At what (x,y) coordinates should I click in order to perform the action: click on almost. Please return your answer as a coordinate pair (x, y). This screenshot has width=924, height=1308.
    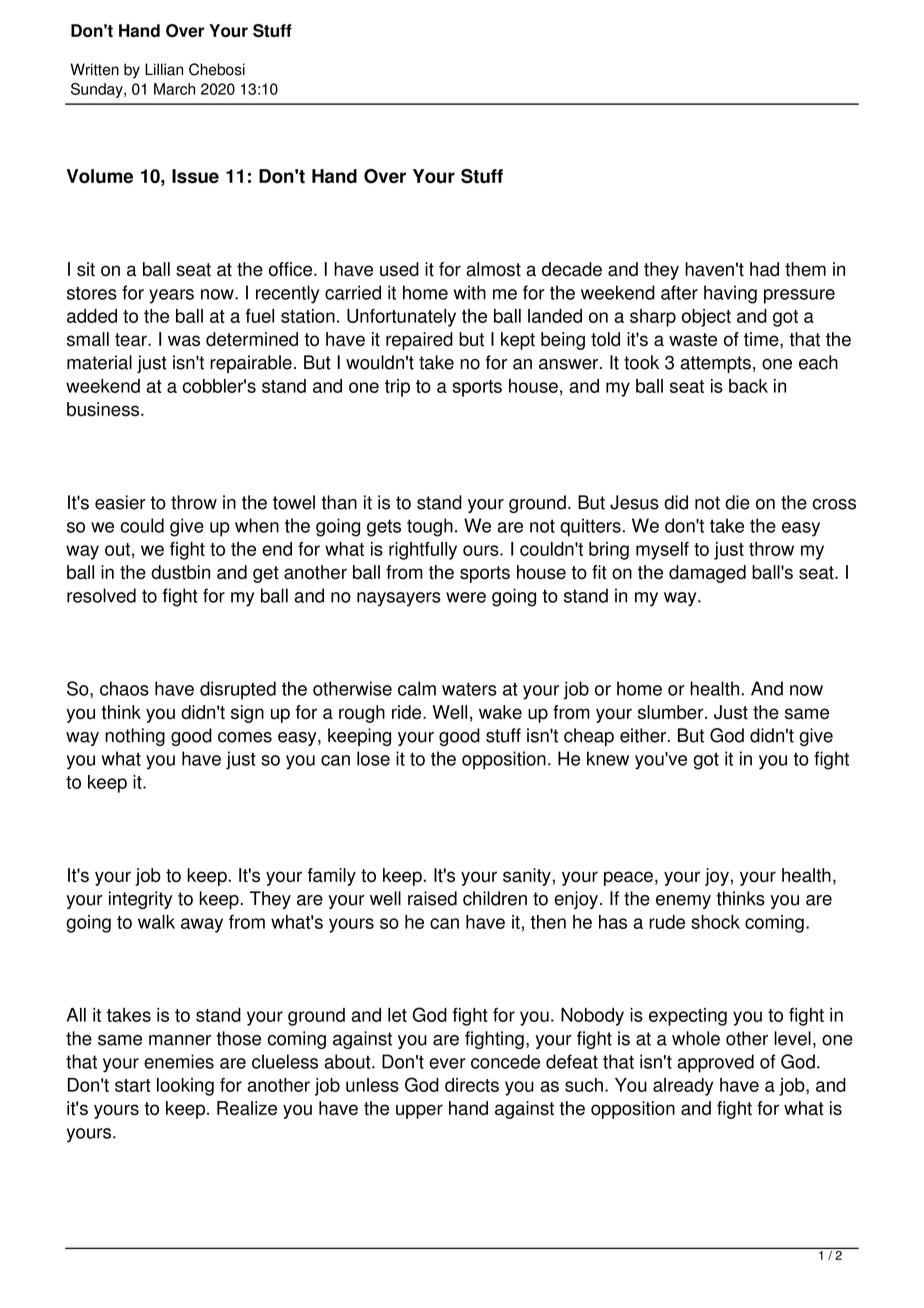
    Looking at the image, I should click on (493, 269).
